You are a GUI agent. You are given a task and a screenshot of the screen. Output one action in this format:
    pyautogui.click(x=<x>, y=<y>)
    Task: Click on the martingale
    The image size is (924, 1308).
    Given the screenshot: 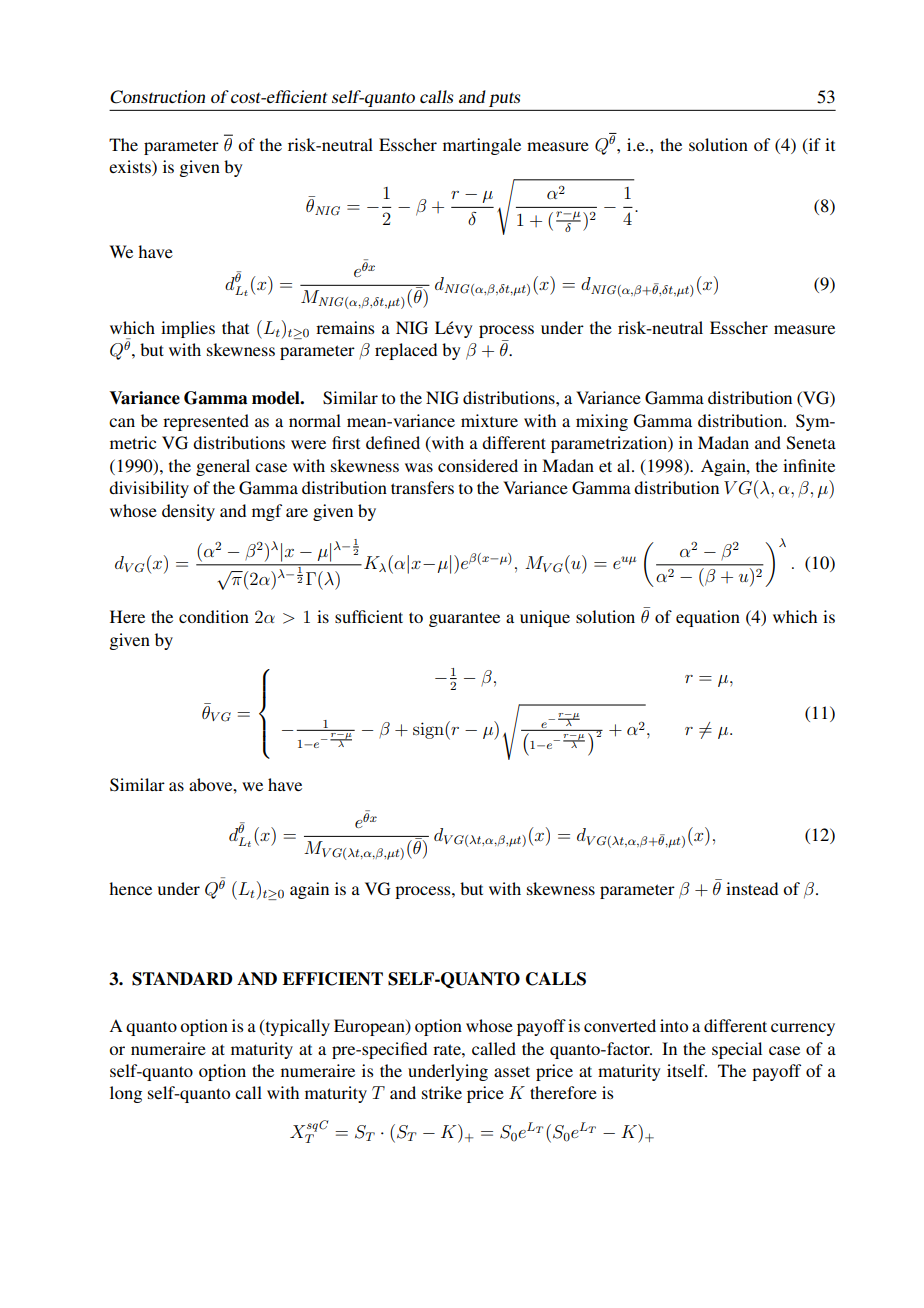 What is the action you would take?
    pyautogui.click(x=482, y=146)
